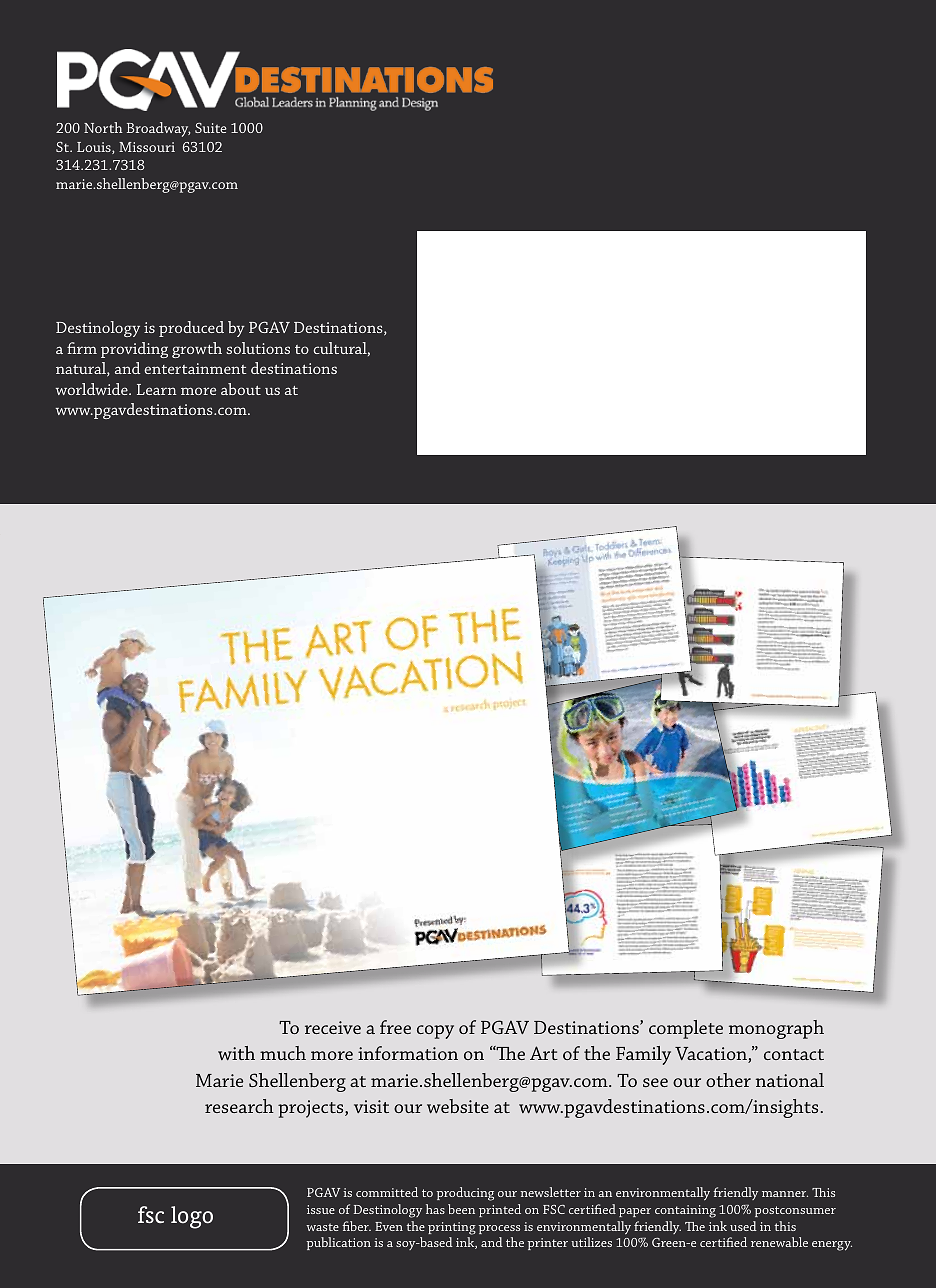 The width and height of the page is (936, 1288). I want to click on monograph, so click(776, 1029).
